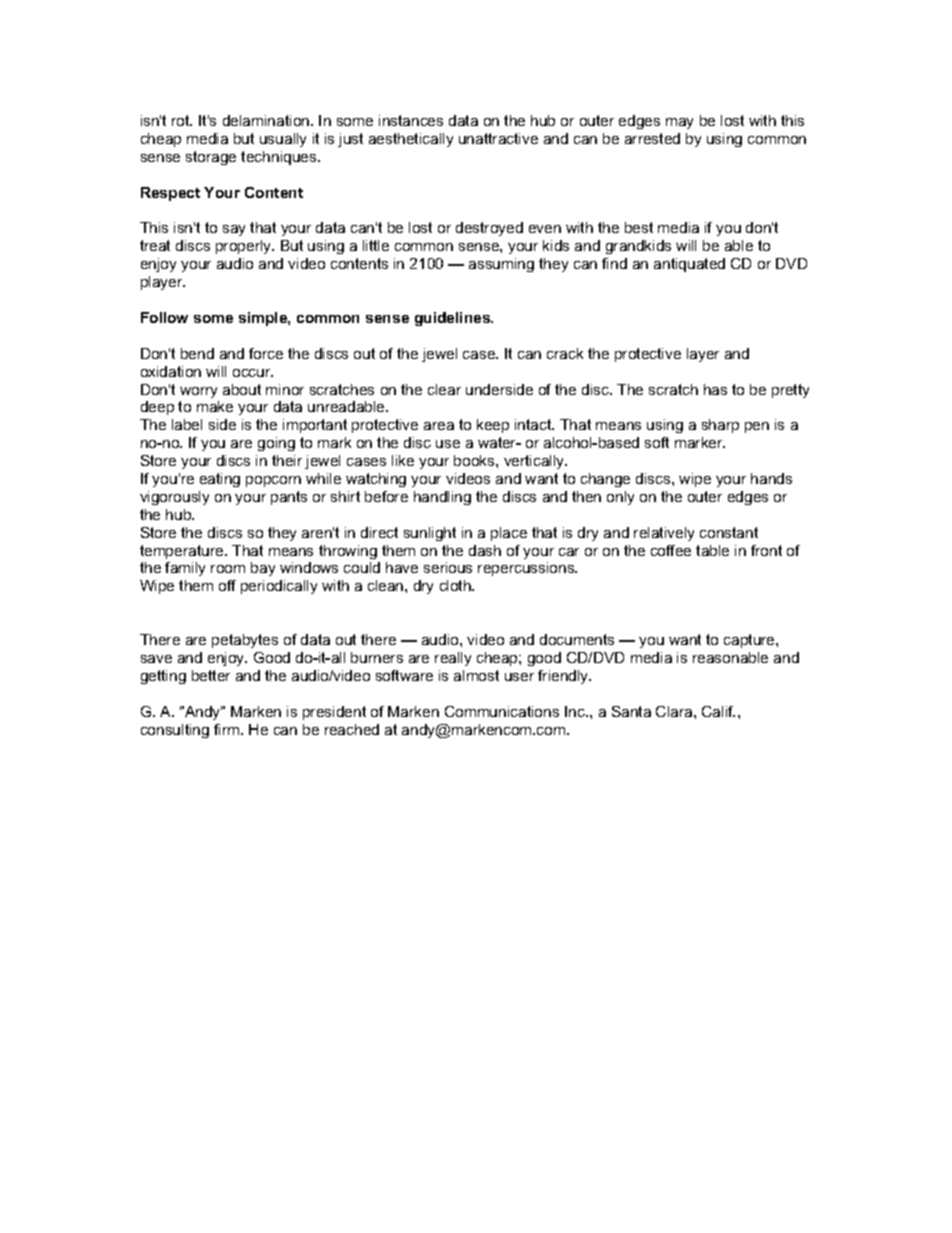 This screenshot has height=1233, width=952. I want to click on keep, so click(493, 426).
